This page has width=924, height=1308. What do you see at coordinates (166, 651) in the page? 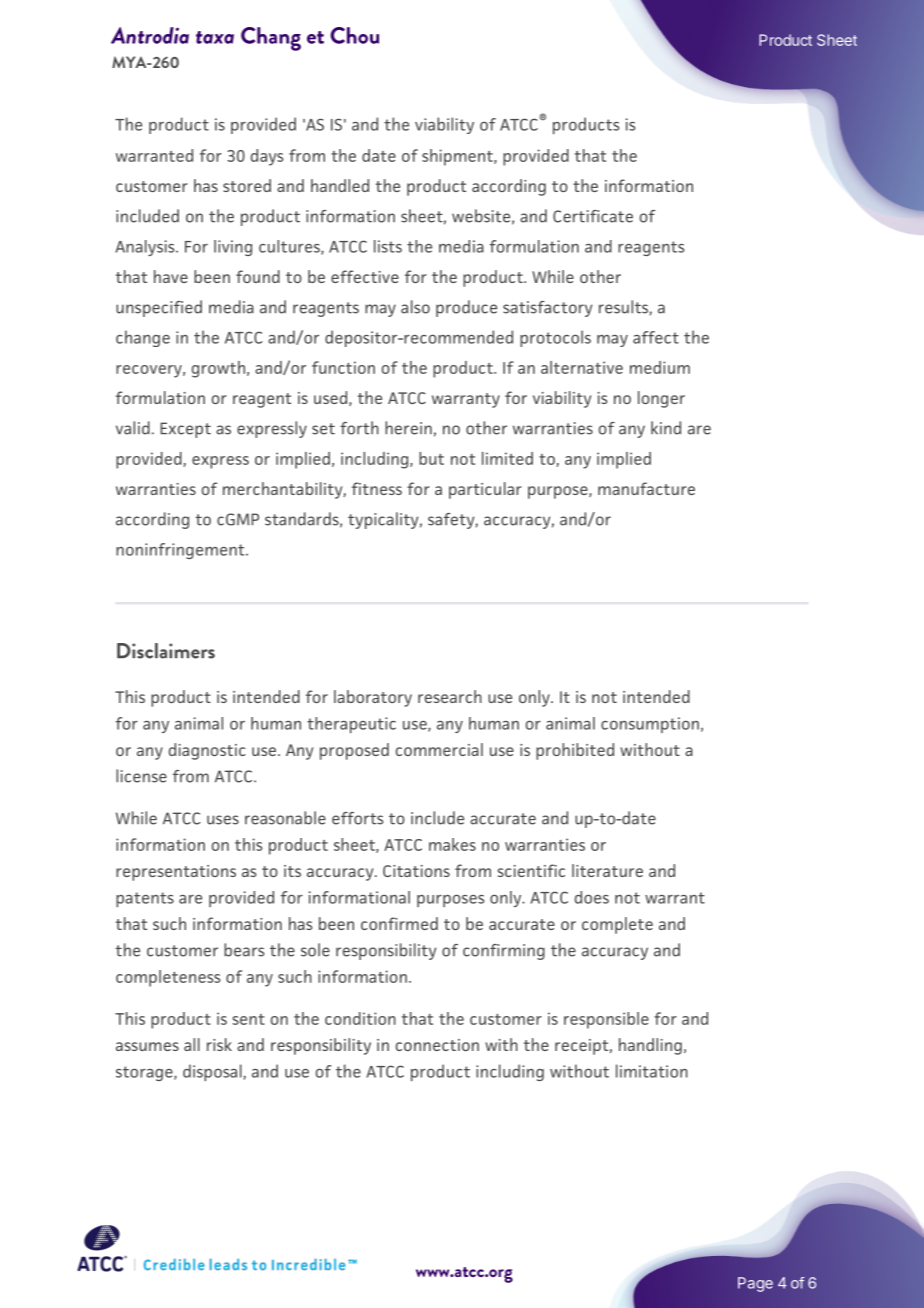
I see `Disclaimers` at bounding box center [166, 651].
